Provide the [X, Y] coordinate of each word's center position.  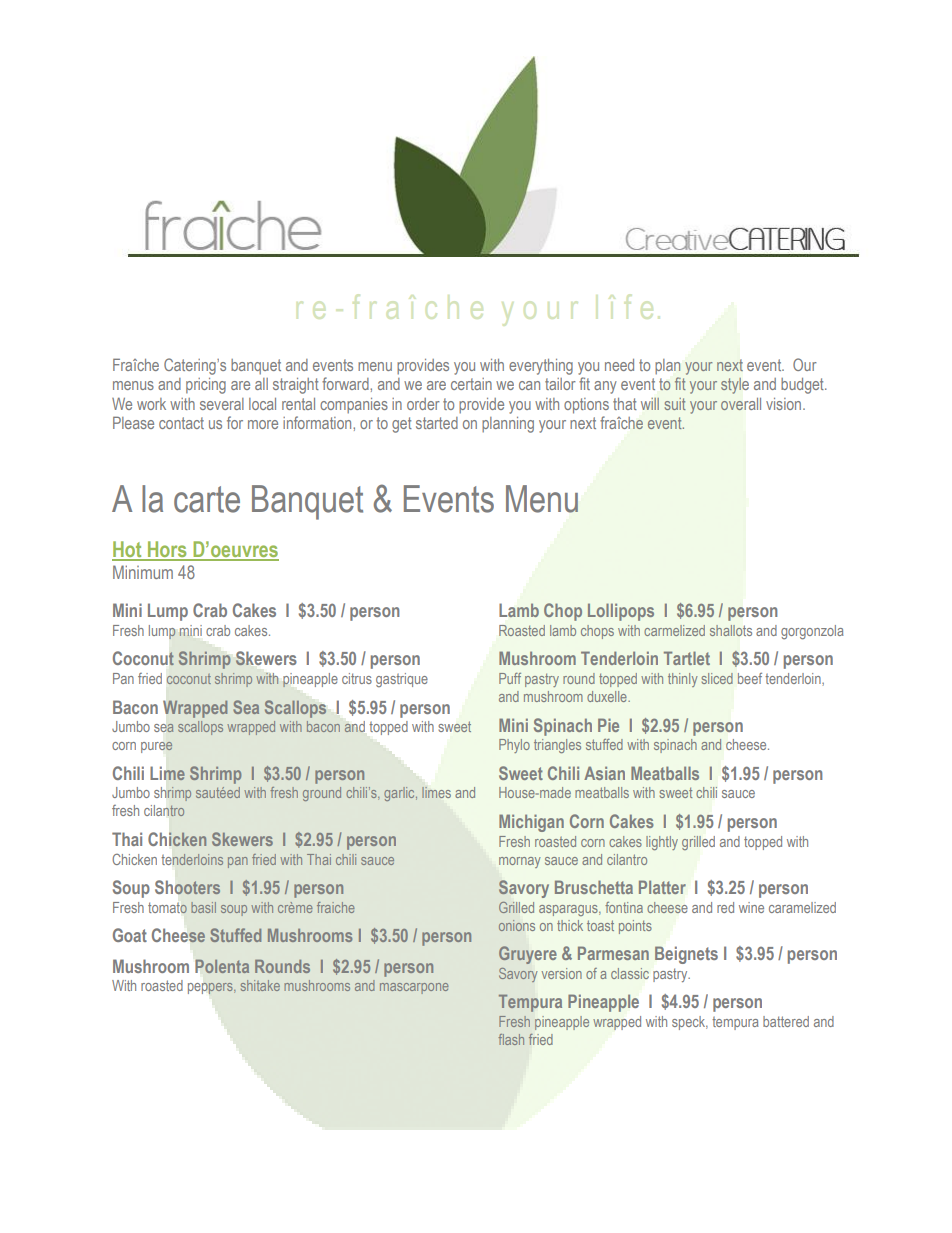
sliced [717, 678]
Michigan [531, 823]
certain [471, 384]
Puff [510, 678]
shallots [731, 630]
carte [207, 499]
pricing [206, 386]
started [437, 423]
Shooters [187, 887]
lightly [662, 843]
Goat [130, 935]
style [735, 386]
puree [157, 747]
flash [511, 1039]
